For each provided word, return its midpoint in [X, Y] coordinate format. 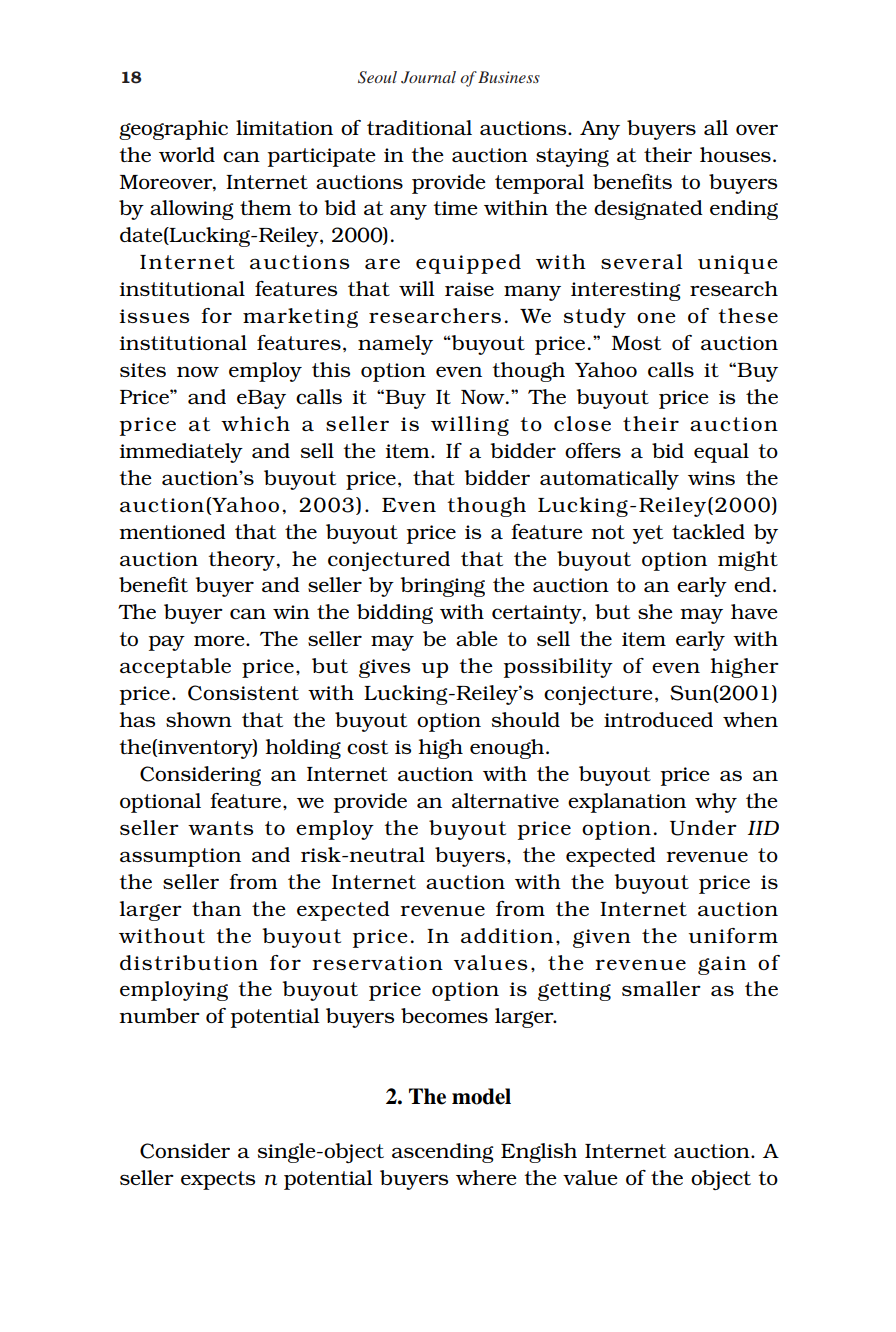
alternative [505, 800]
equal [721, 453]
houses [735, 154]
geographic [173, 130]
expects [218, 1180]
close [582, 423]
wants [220, 828]
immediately [181, 453]
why [716, 803]
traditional [419, 127]
